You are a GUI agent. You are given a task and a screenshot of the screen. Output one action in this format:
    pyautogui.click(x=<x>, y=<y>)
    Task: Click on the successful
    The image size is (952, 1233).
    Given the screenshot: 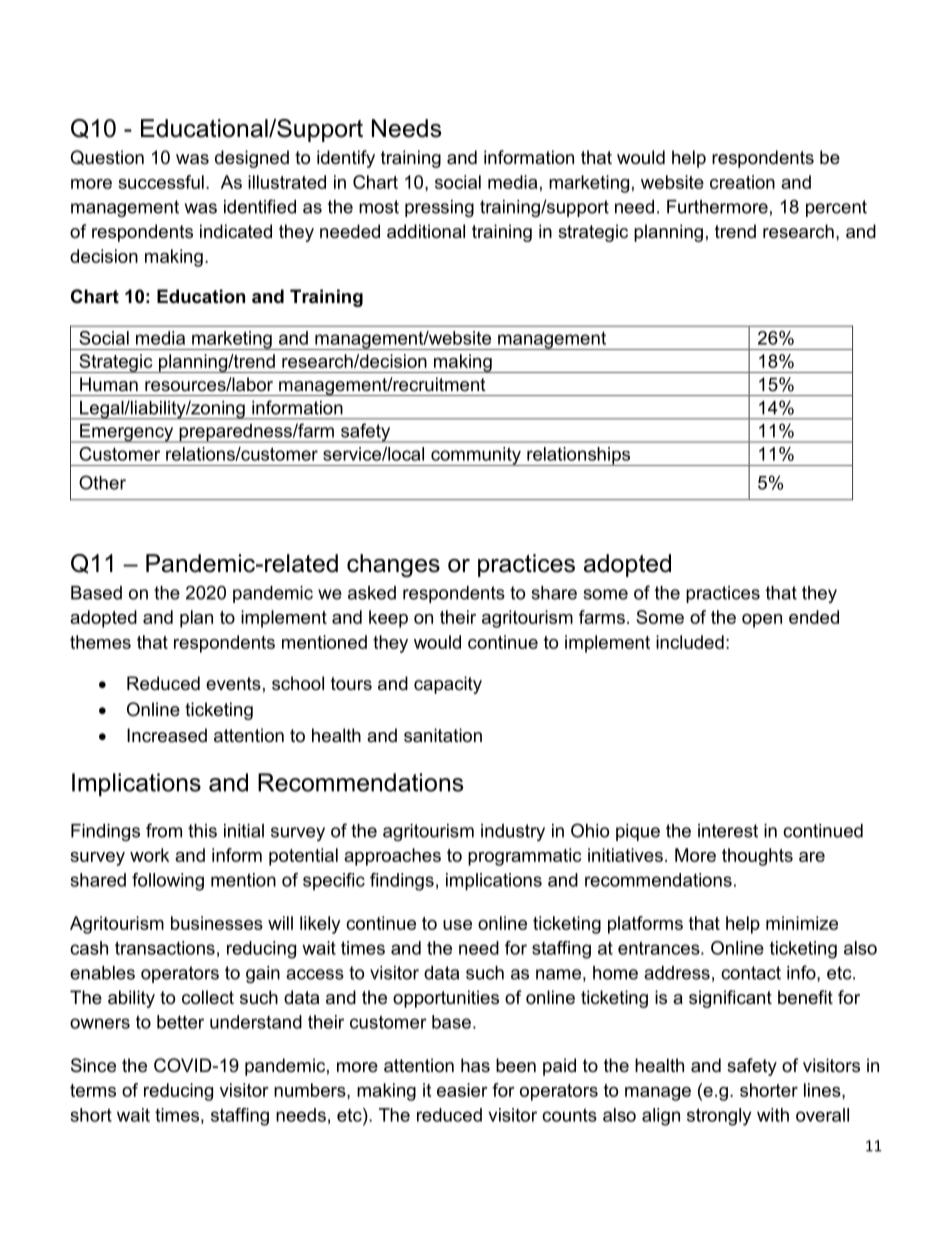 What is the action you would take?
    pyautogui.click(x=161, y=182)
